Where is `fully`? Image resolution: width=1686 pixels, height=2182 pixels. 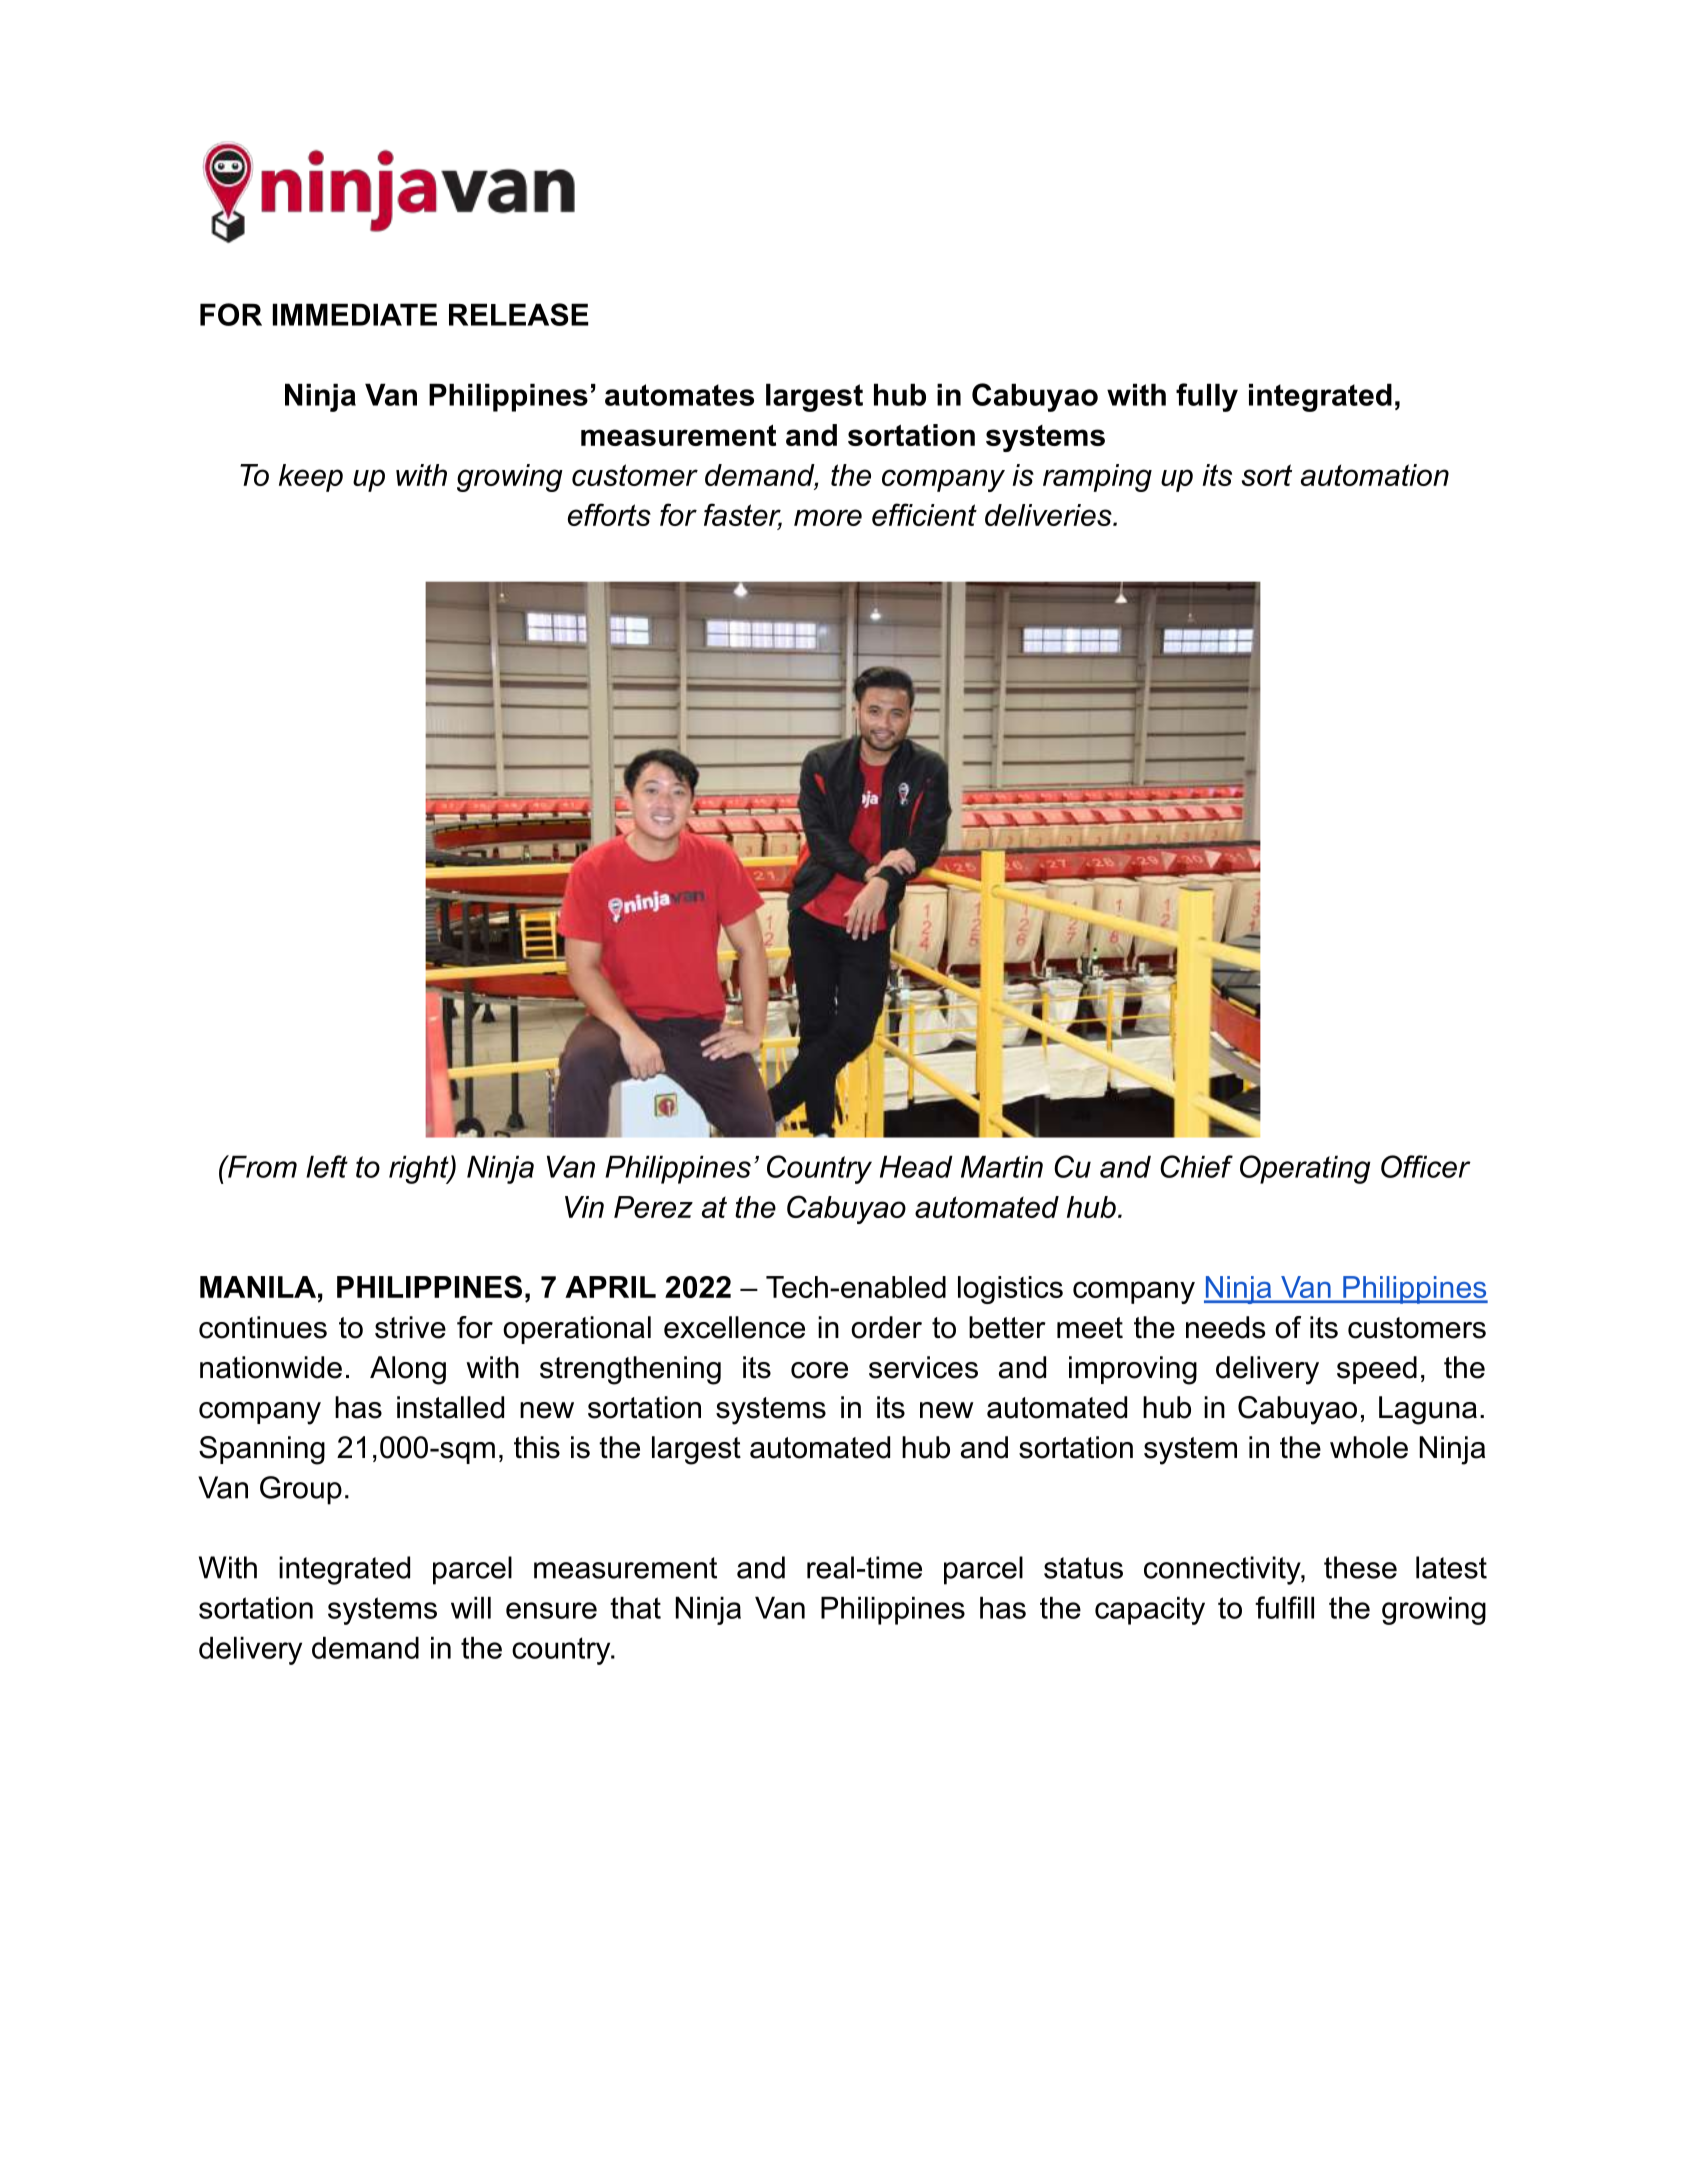 fully is located at coordinates (1207, 397).
